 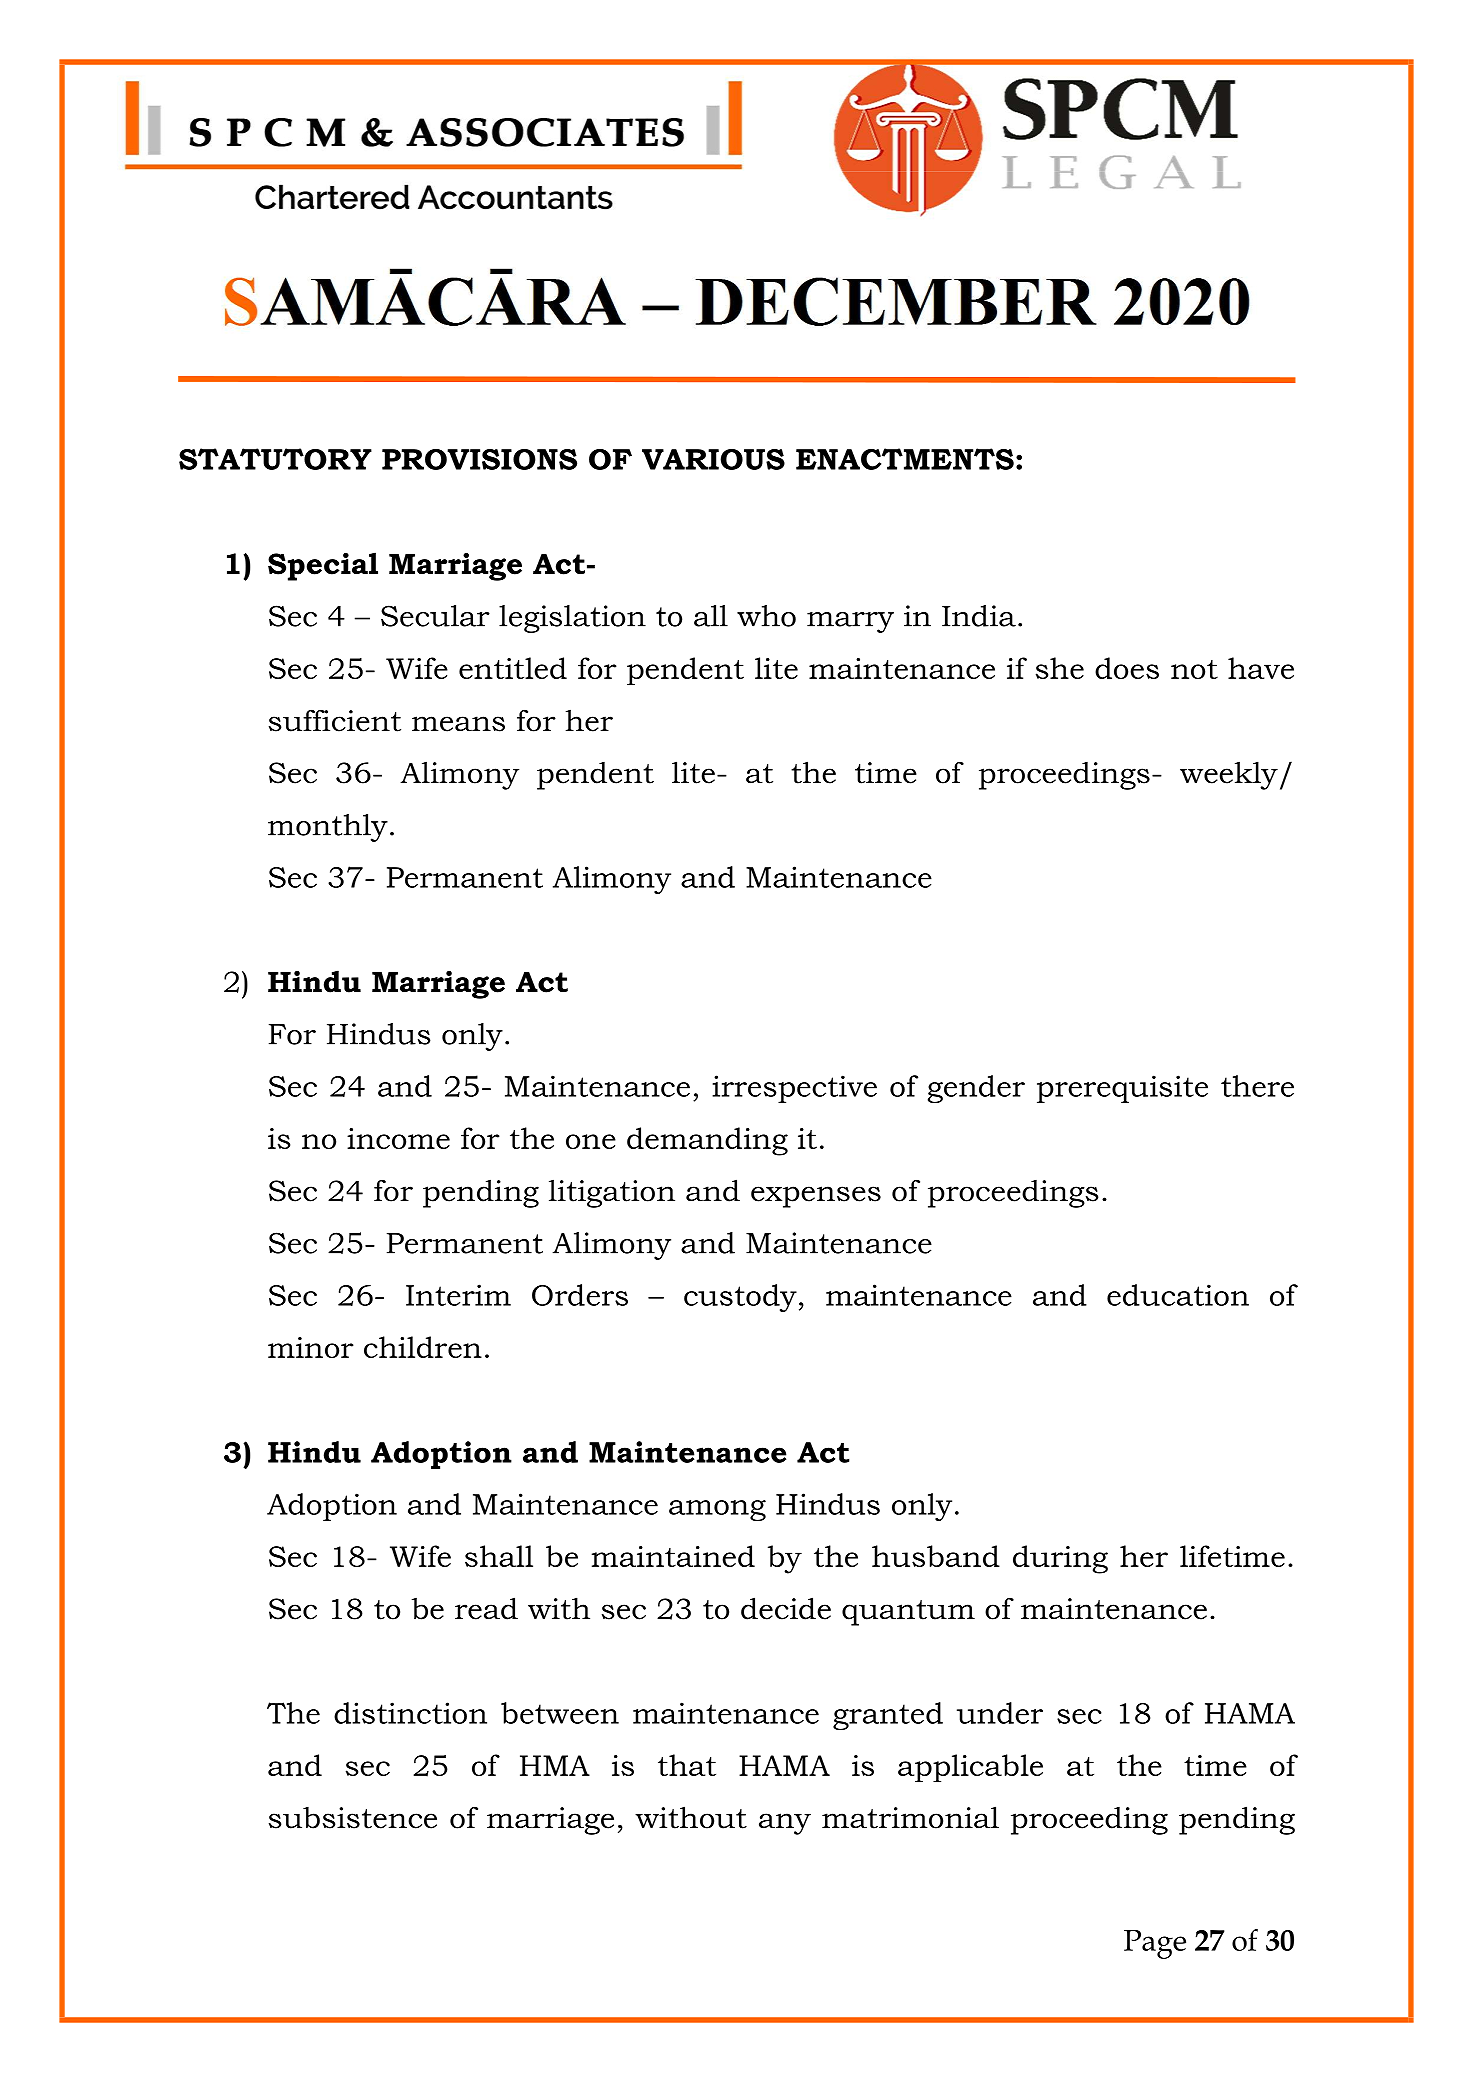 I want to click on DECEMBER, so click(x=896, y=301).
